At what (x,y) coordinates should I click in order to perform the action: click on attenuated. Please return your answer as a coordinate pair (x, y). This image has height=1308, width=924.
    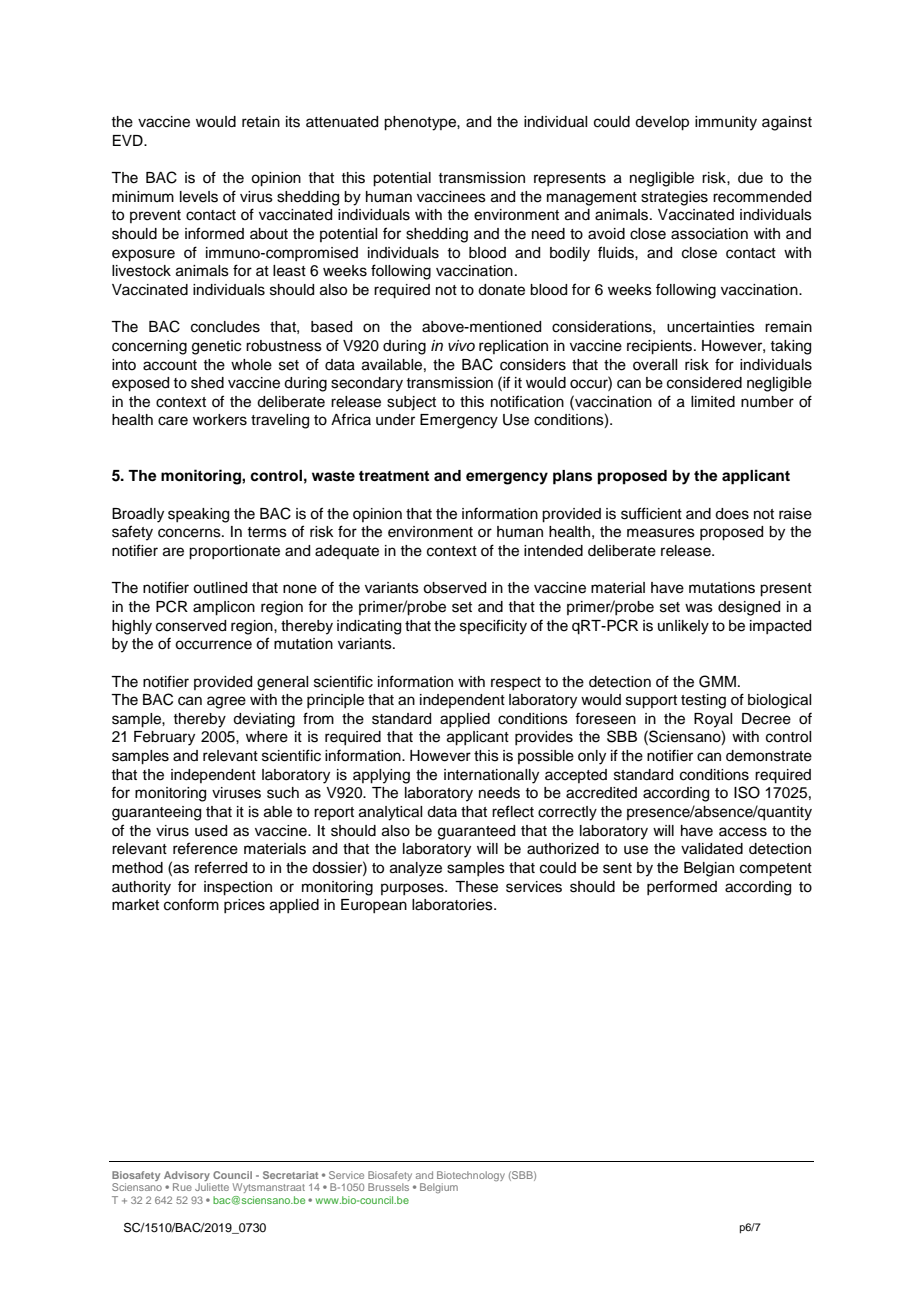
    Looking at the image, I should click on (342, 122).
